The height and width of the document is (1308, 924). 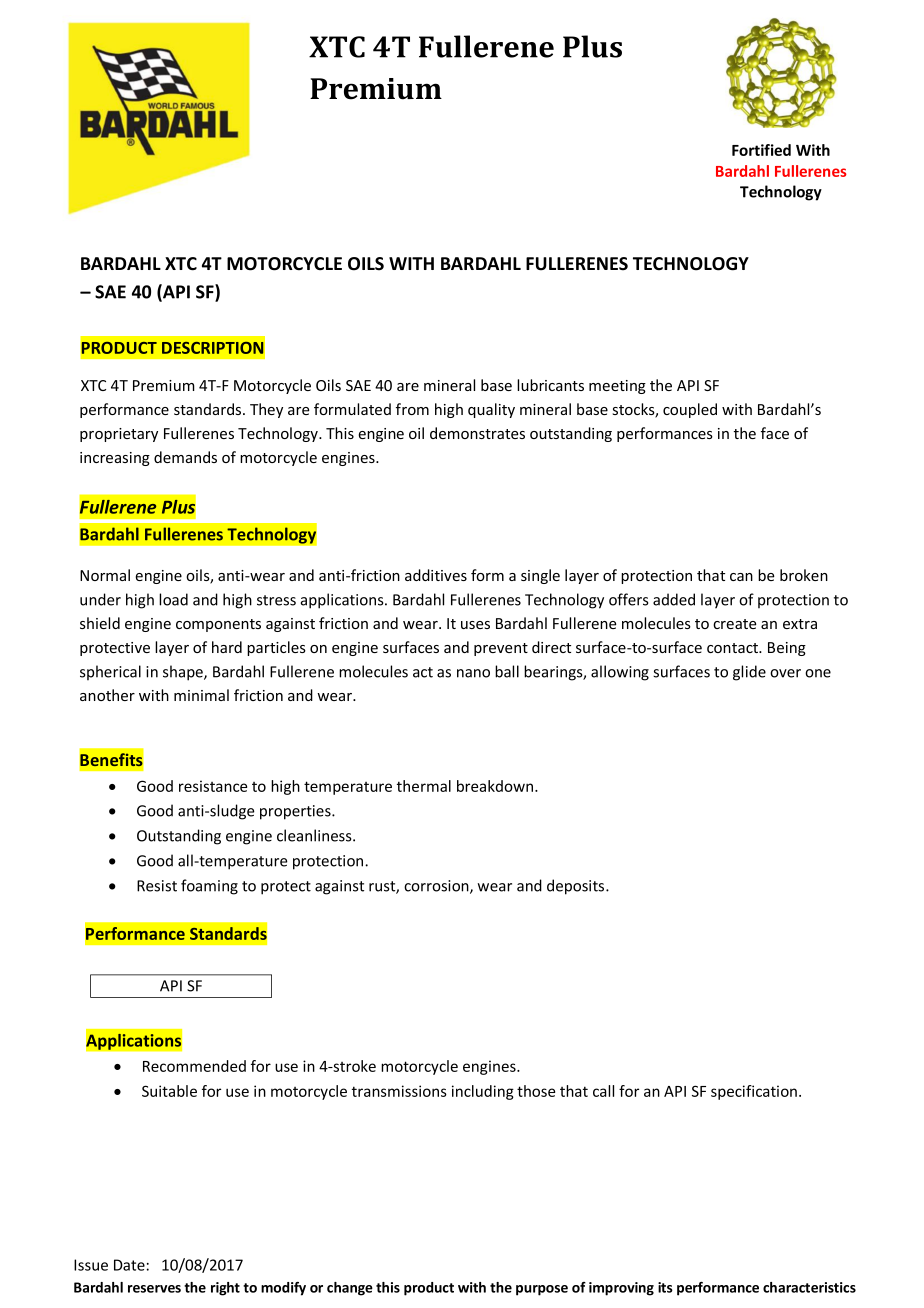 I want to click on glide, so click(x=749, y=673).
